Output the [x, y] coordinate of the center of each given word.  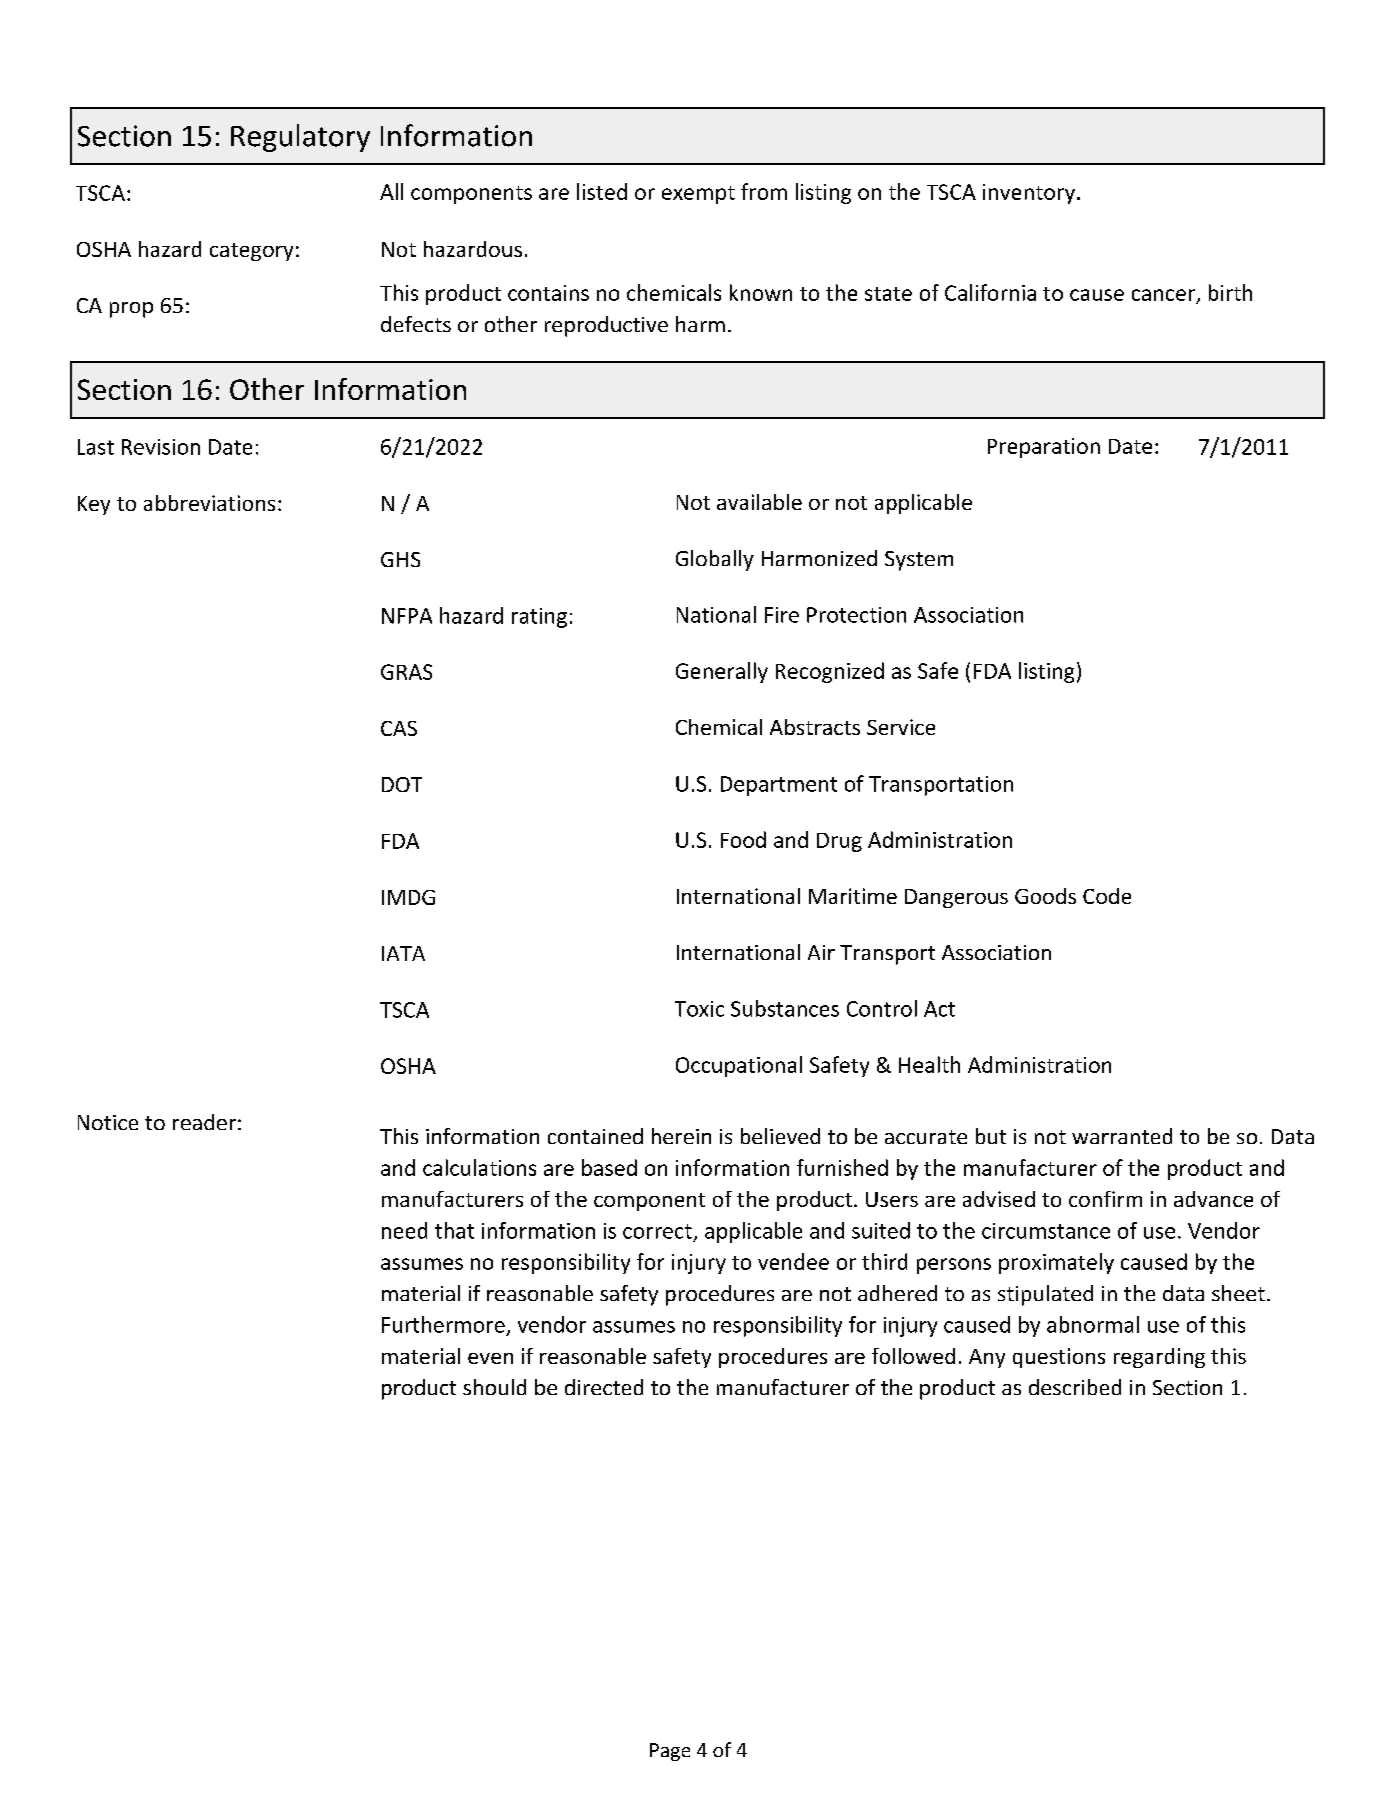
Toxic [699, 1009]
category [251, 252]
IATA [403, 953]
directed [604, 1387]
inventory [1030, 194]
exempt [698, 195]
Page [670, 1752]
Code [1107, 896]
